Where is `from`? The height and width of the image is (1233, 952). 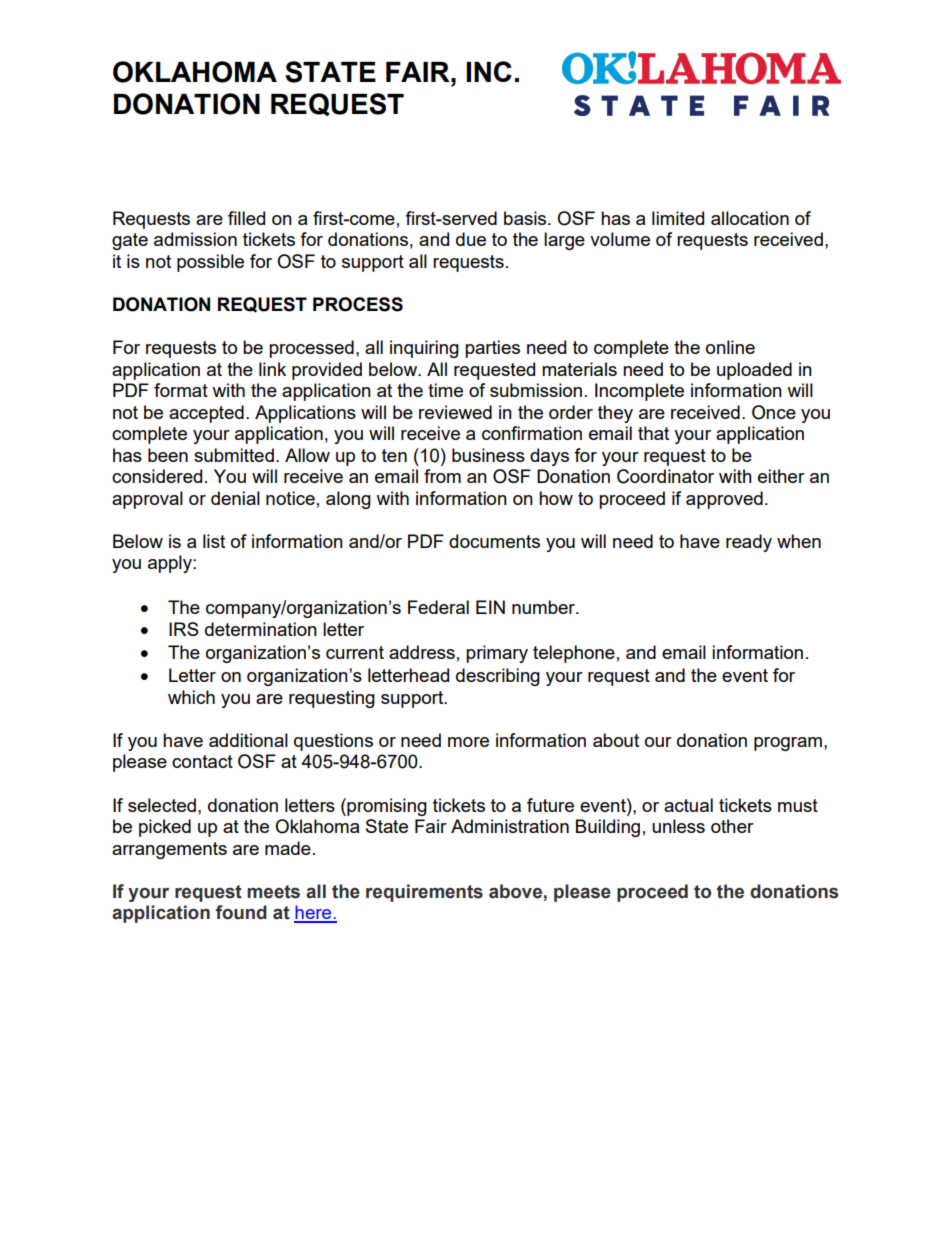
from is located at coordinates (442, 476).
